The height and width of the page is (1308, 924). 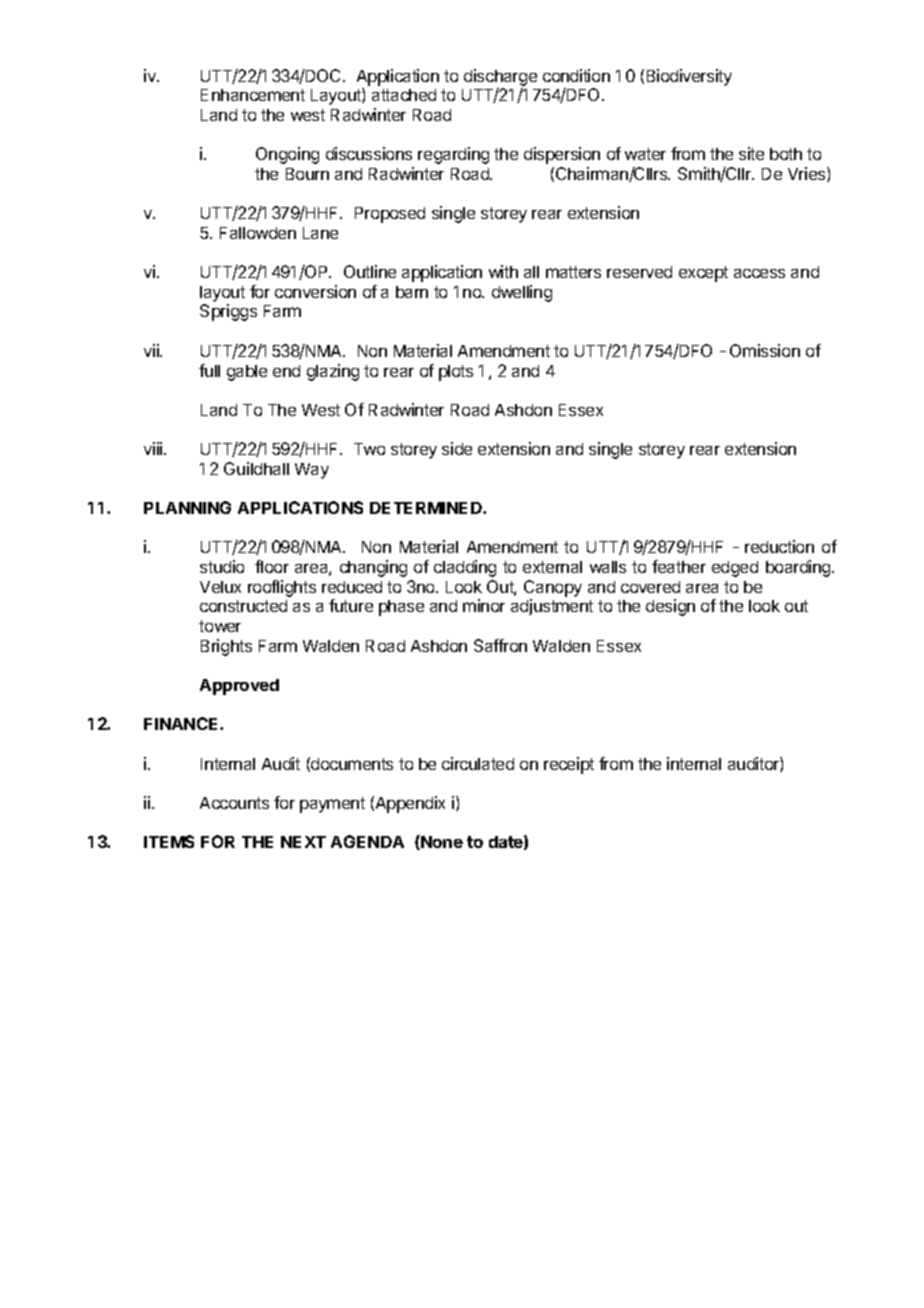 I want to click on edged, so click(x=735, y=569).
